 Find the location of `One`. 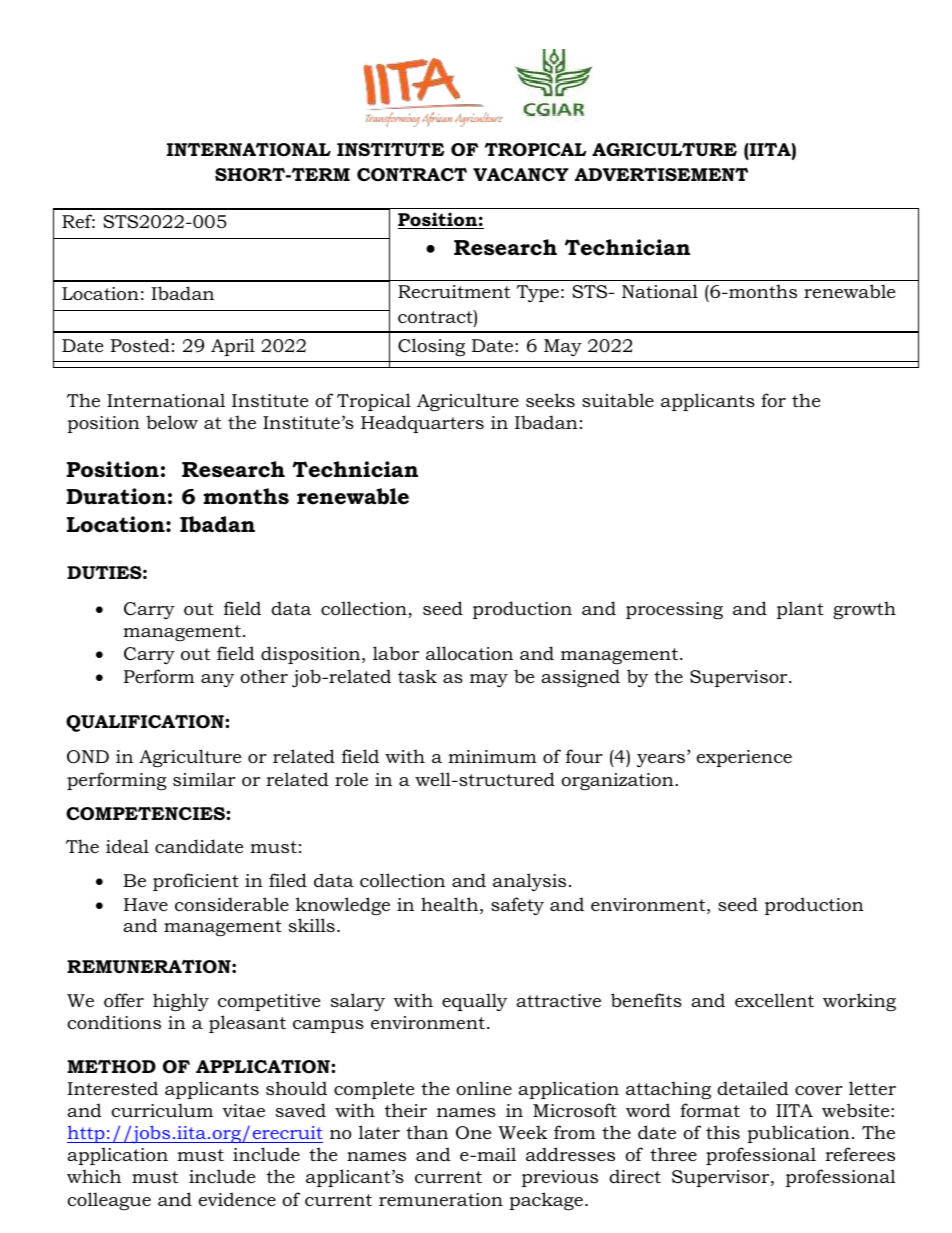

One is located at coordinates (473, 1133).
